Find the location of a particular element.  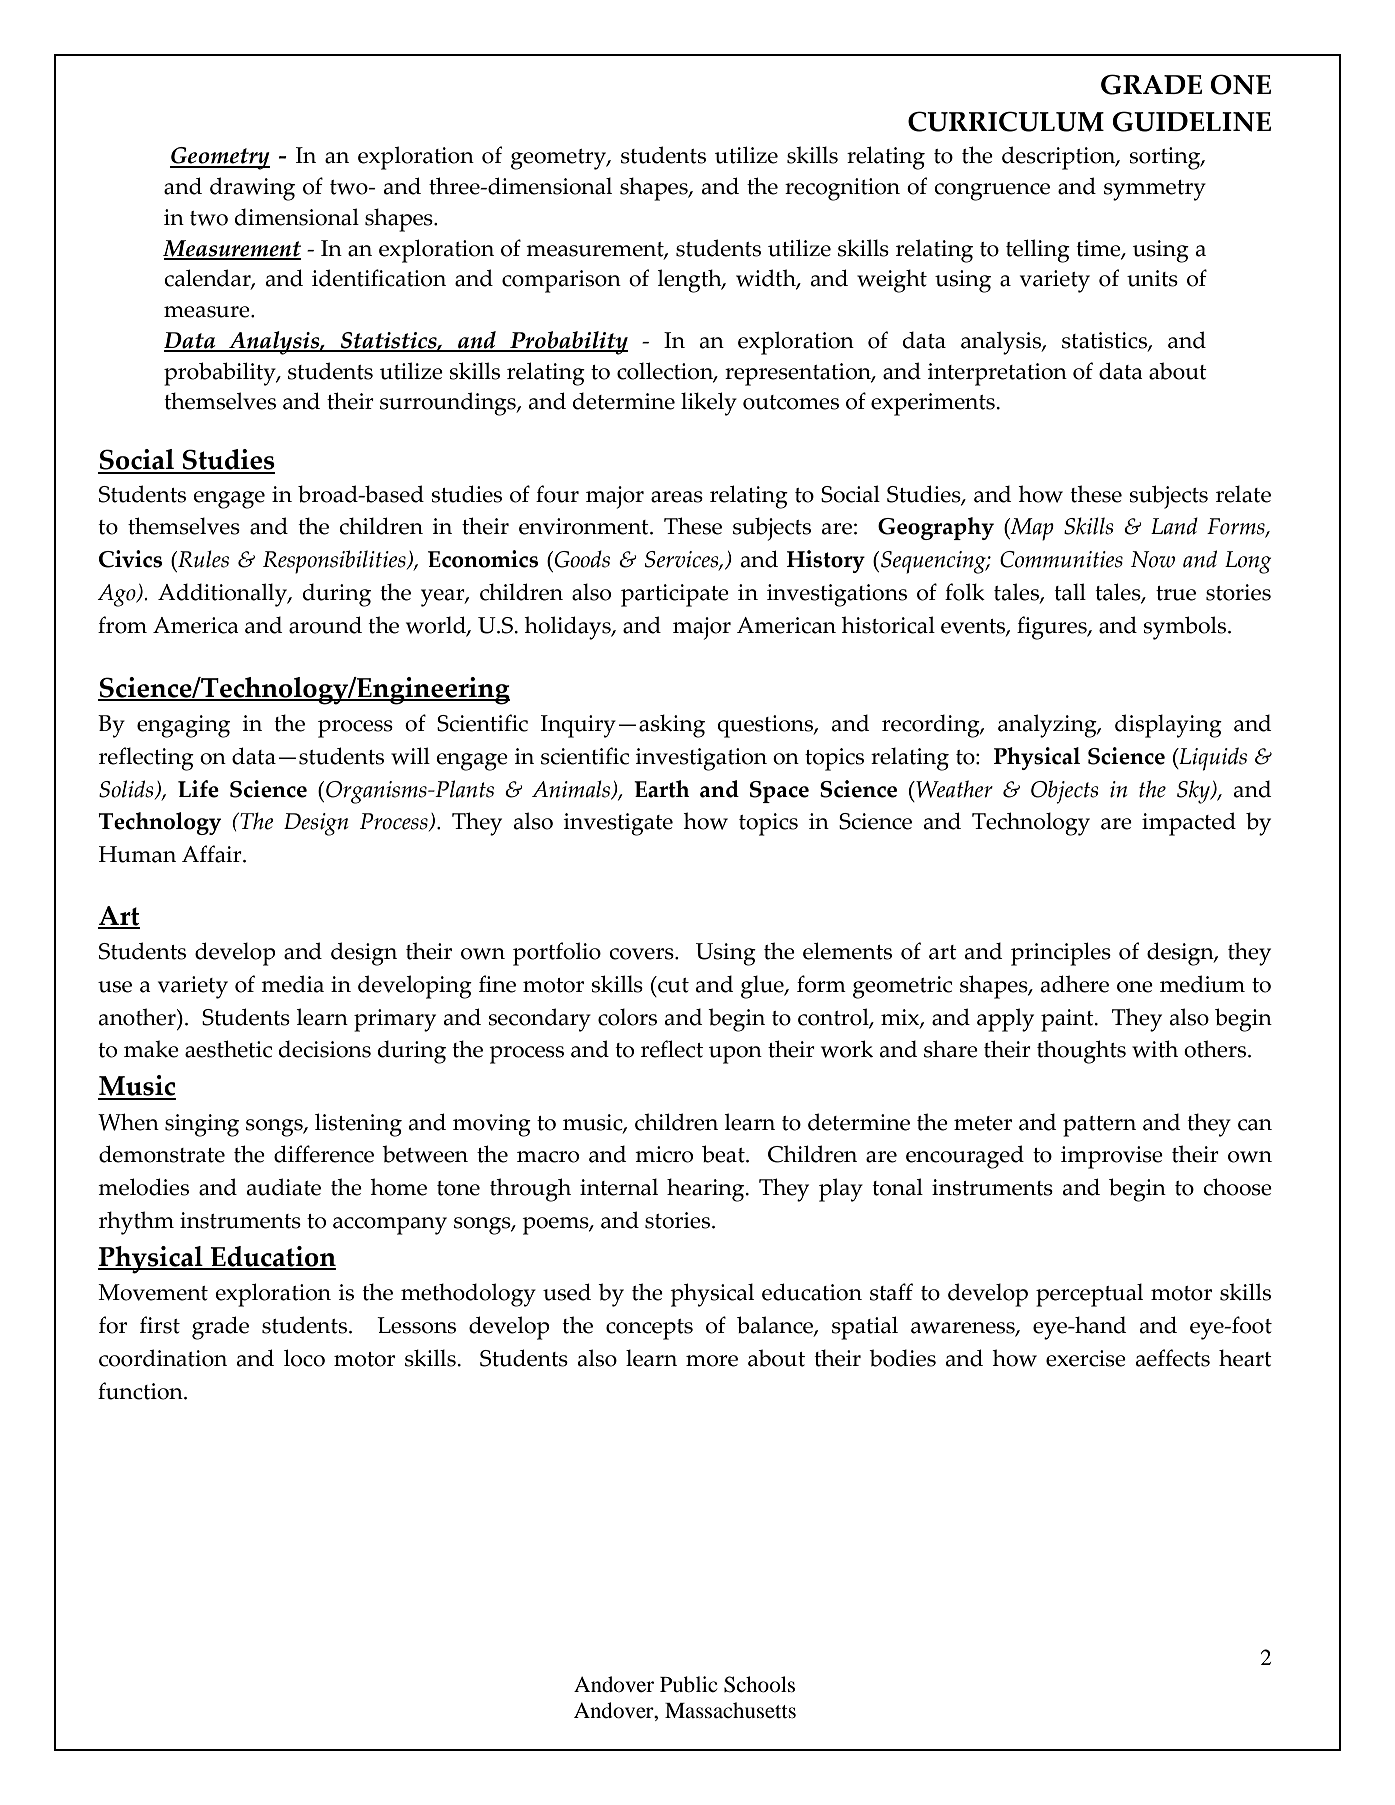

covers is located at coordinates (642, 954).
